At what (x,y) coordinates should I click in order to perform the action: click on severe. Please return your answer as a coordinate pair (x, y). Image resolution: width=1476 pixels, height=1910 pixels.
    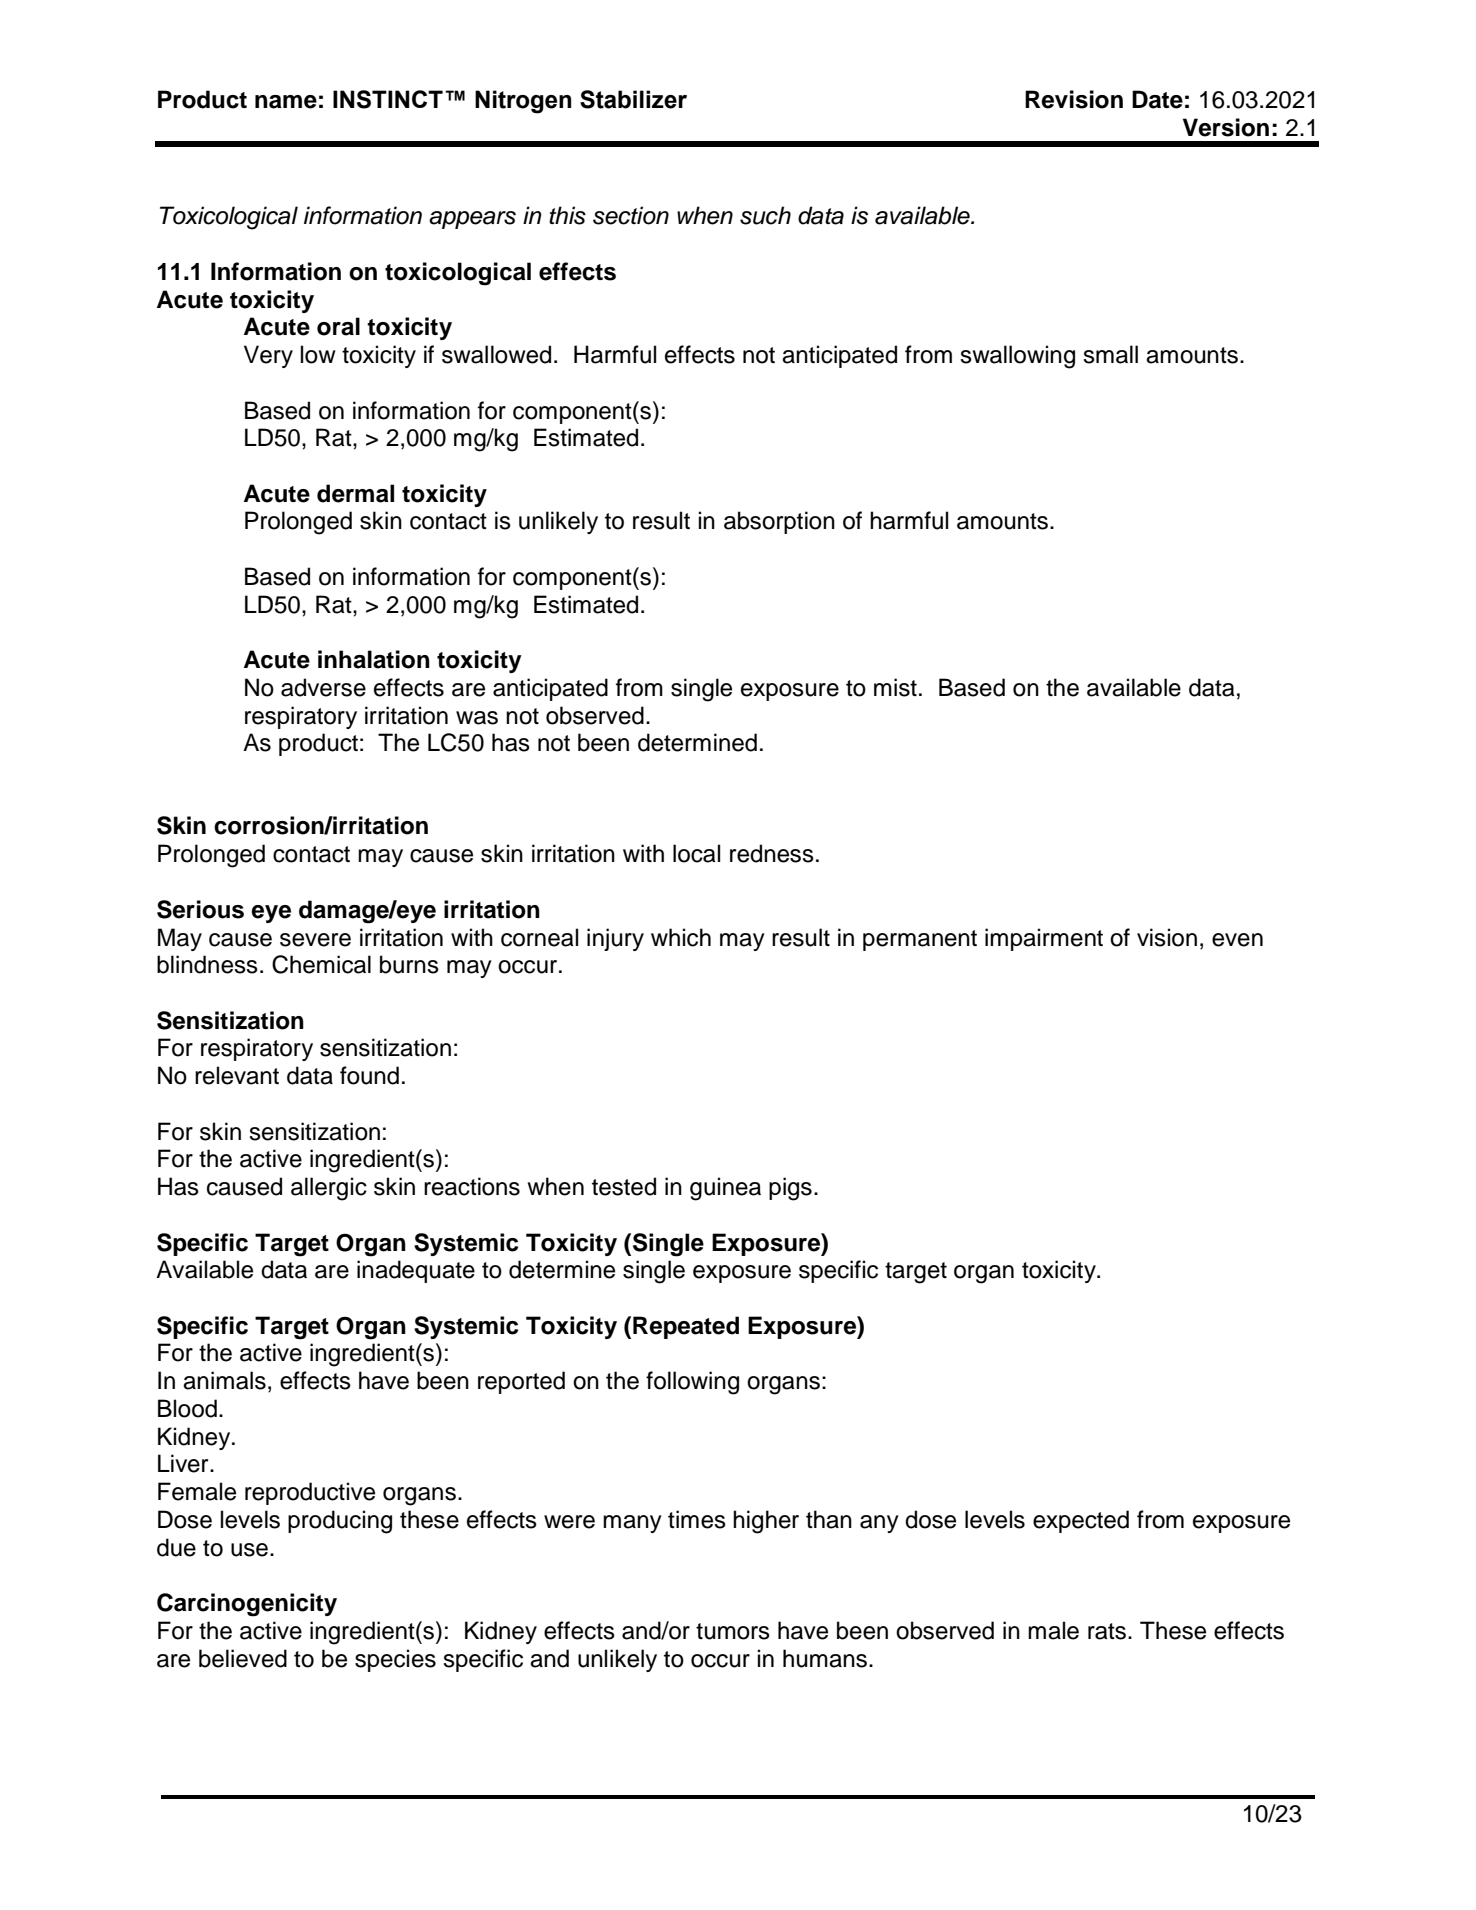
    Looking at the image, I should click on (315, 940).
